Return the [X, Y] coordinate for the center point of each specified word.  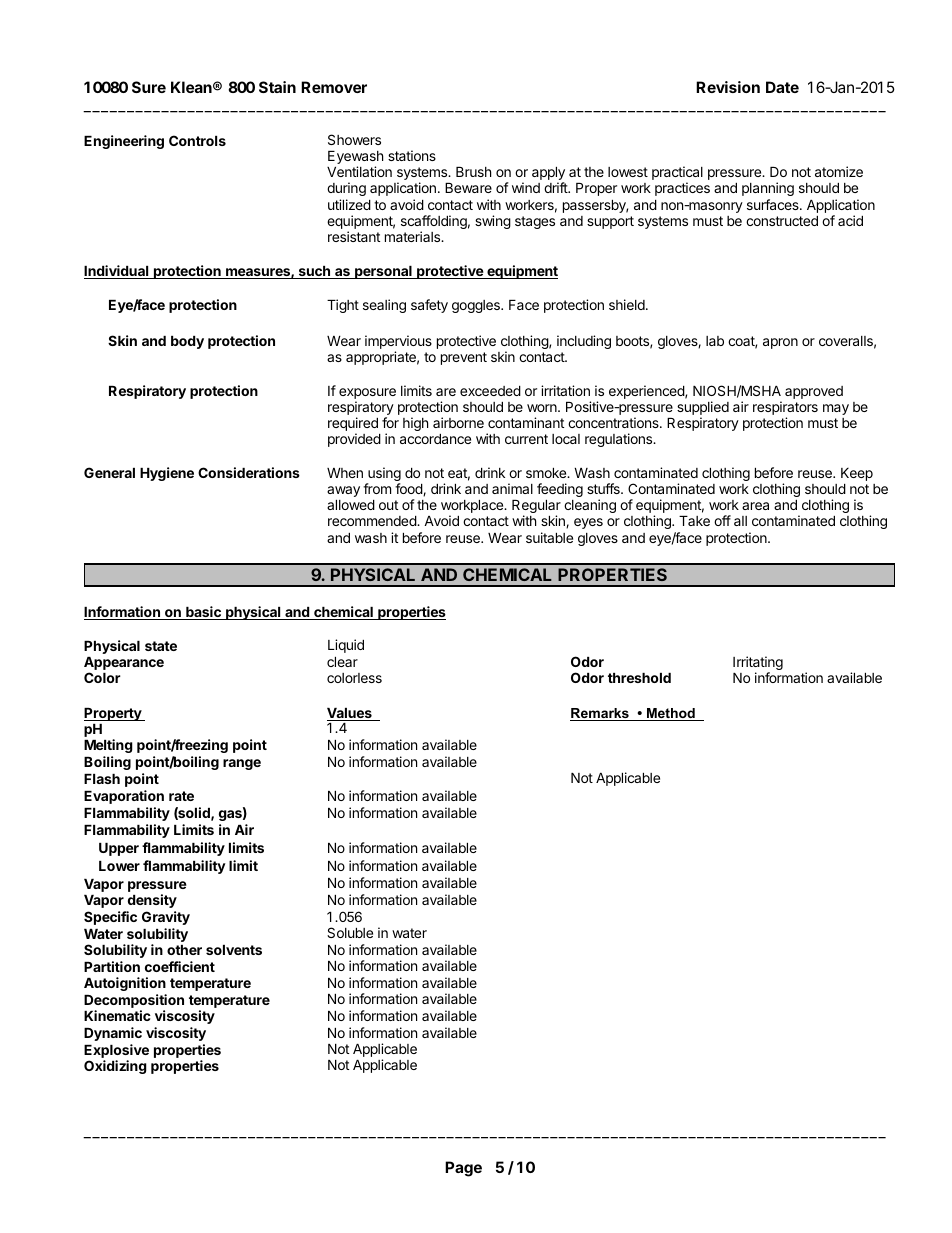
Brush [473, 172]
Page [463, 1169]
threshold [639, 678]
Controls [197, 140]
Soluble [350, 932]
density [152, 901]
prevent [464, 358]
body [187, 342]
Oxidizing [115, 1067]
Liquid [346, 646]
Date [782, 87]
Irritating [758, 664]
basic [203, 613]
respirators [785, 409]
